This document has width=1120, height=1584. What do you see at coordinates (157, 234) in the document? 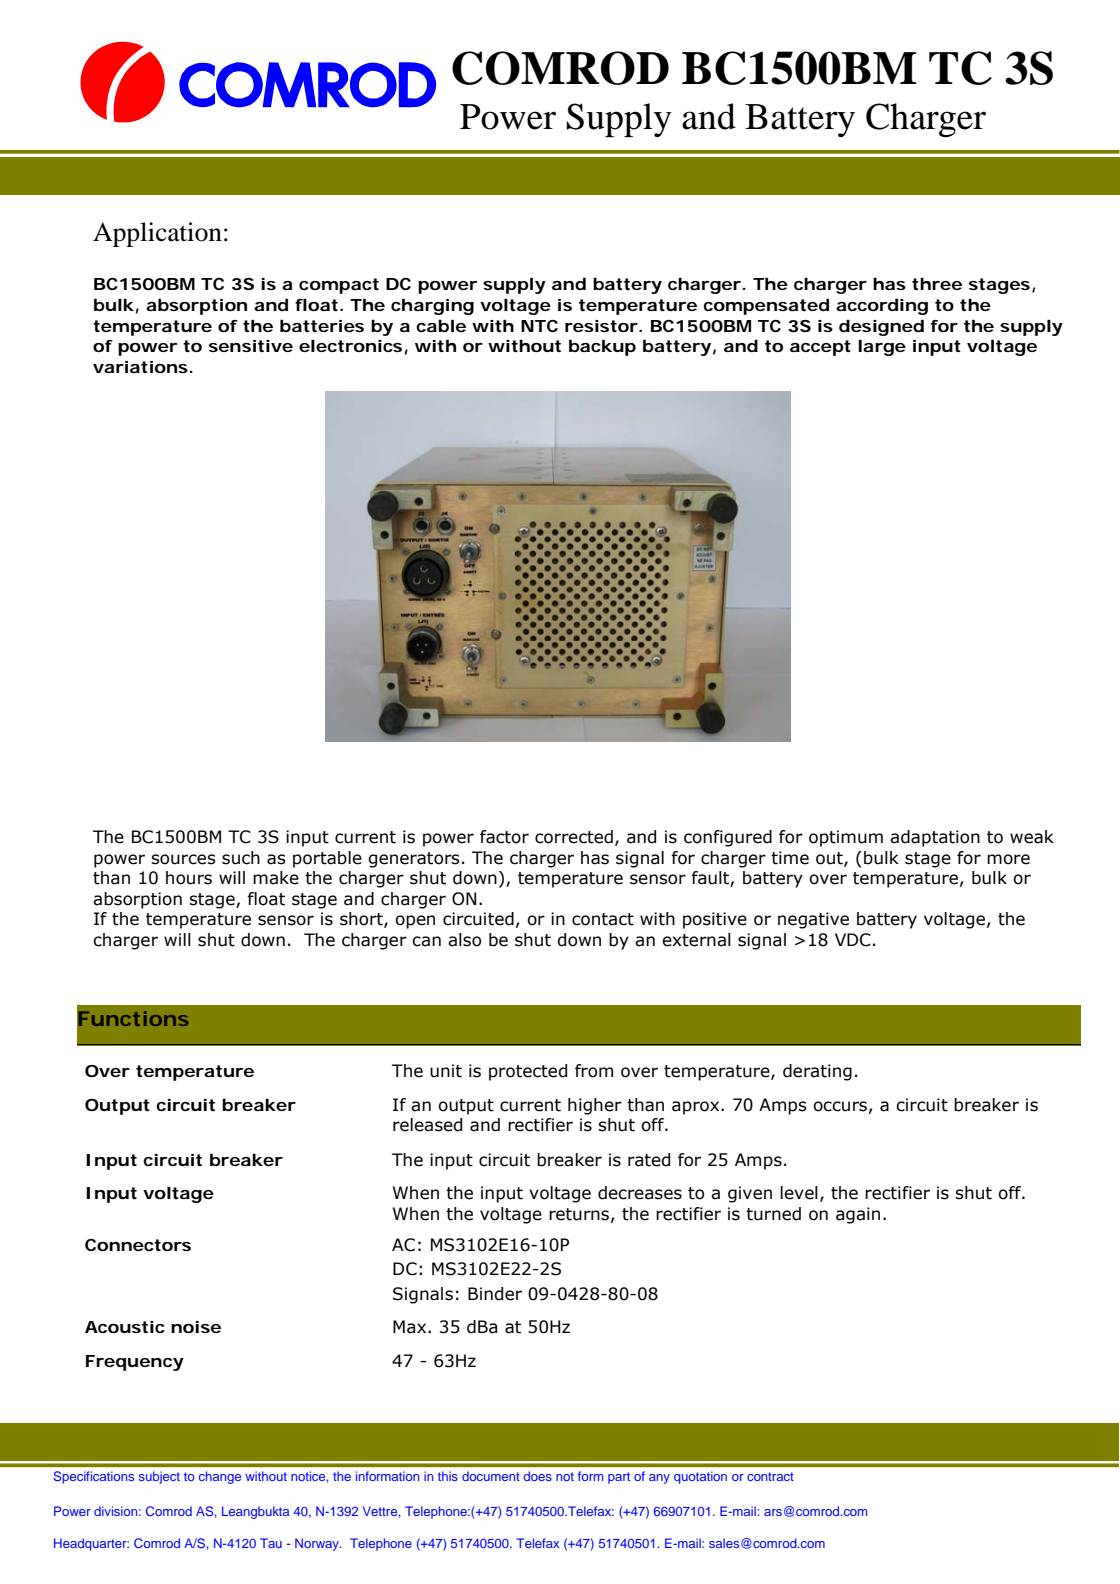
I see `Application` at bounding box center [157, 234].
